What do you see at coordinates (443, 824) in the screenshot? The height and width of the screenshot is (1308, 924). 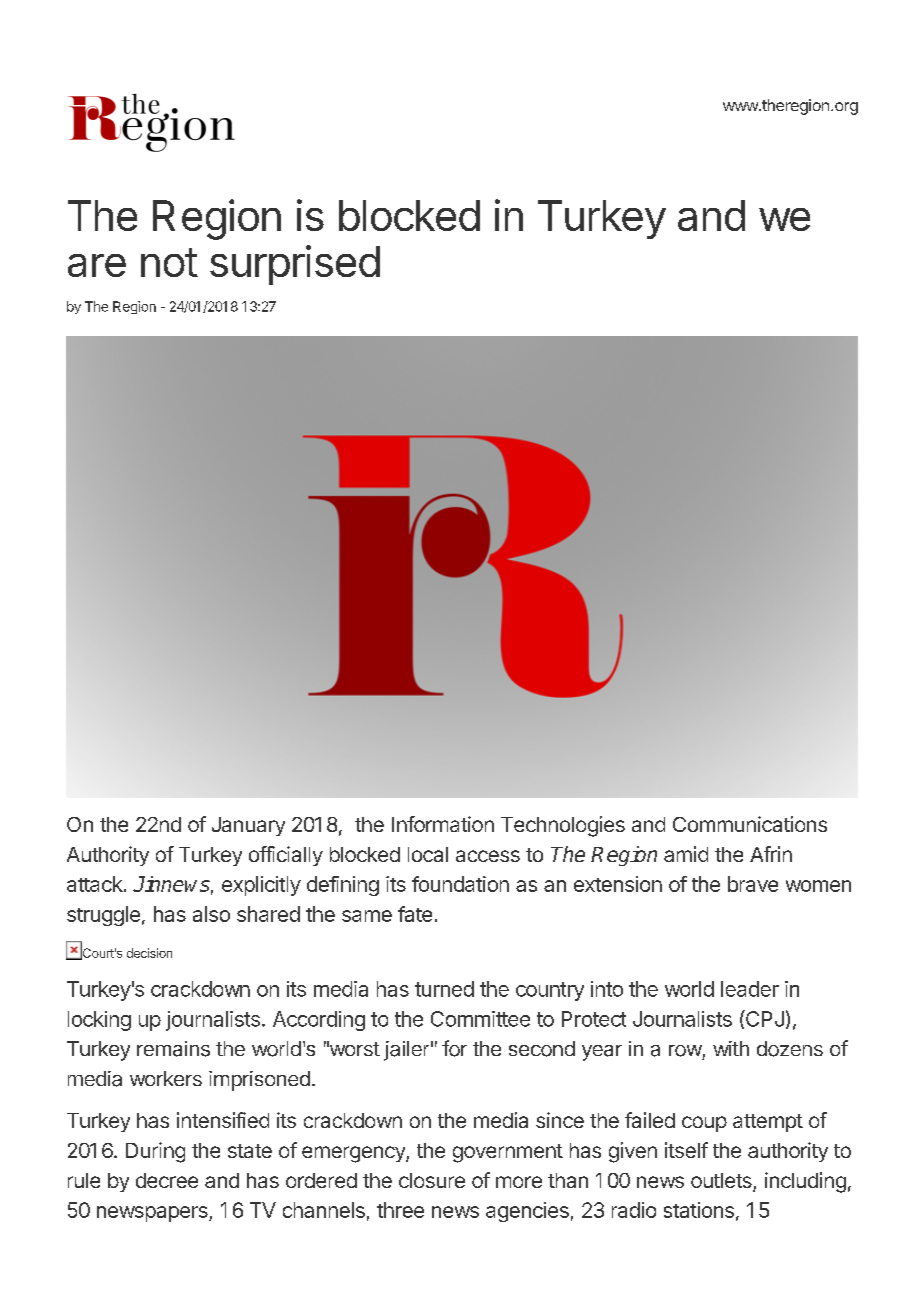 I see `Information` at bounding box center [443, 824].
